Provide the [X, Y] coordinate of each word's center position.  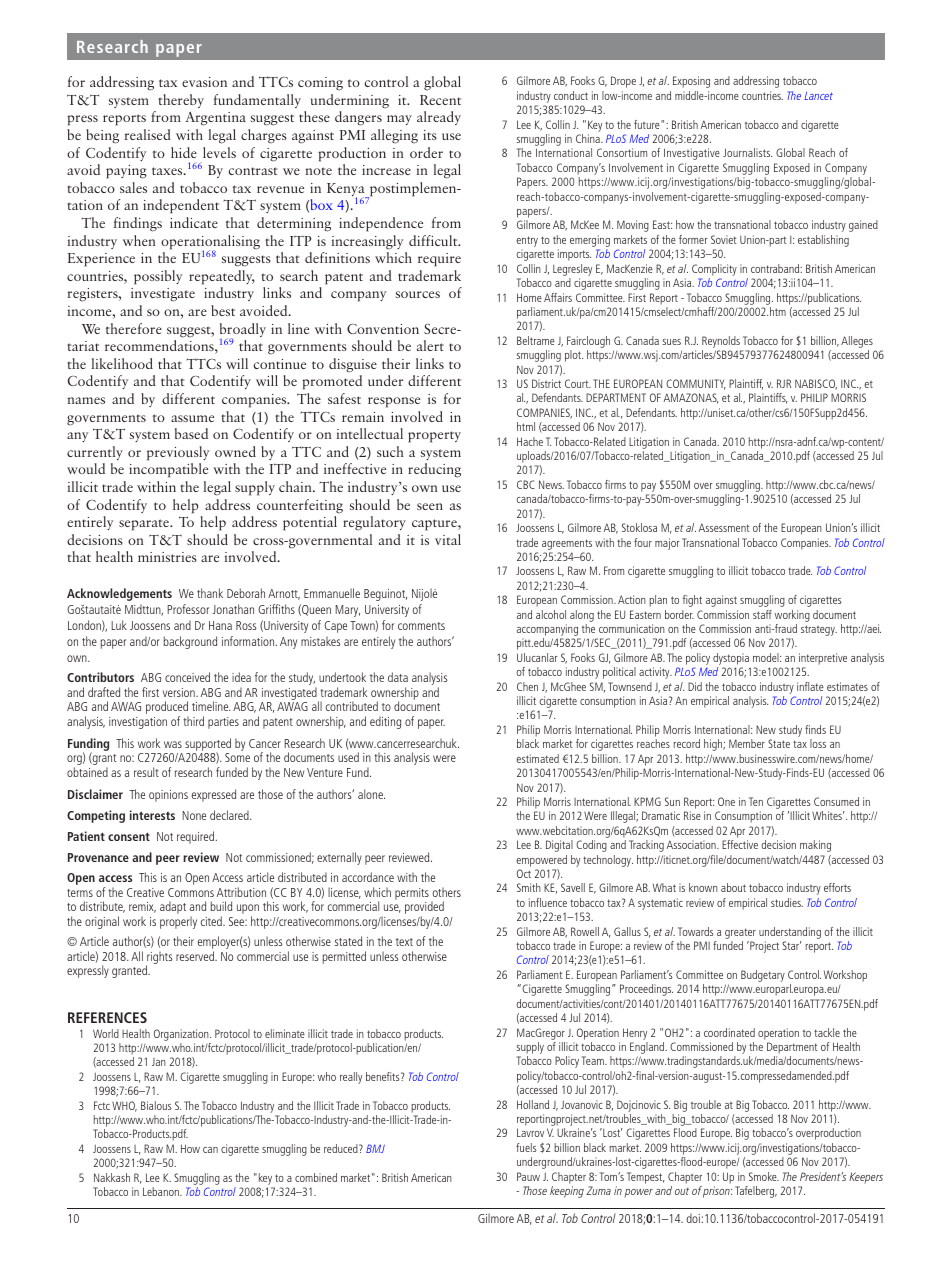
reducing [434, 470]
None [194, 815]
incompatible [168, 470]
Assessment [724, 527]
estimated [537, 758]
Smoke [764, 1176]
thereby [181, 101]
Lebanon [162, 1191]
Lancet [818, 96]
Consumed [836, 801]
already [439, 118]
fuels [526, 1147]
